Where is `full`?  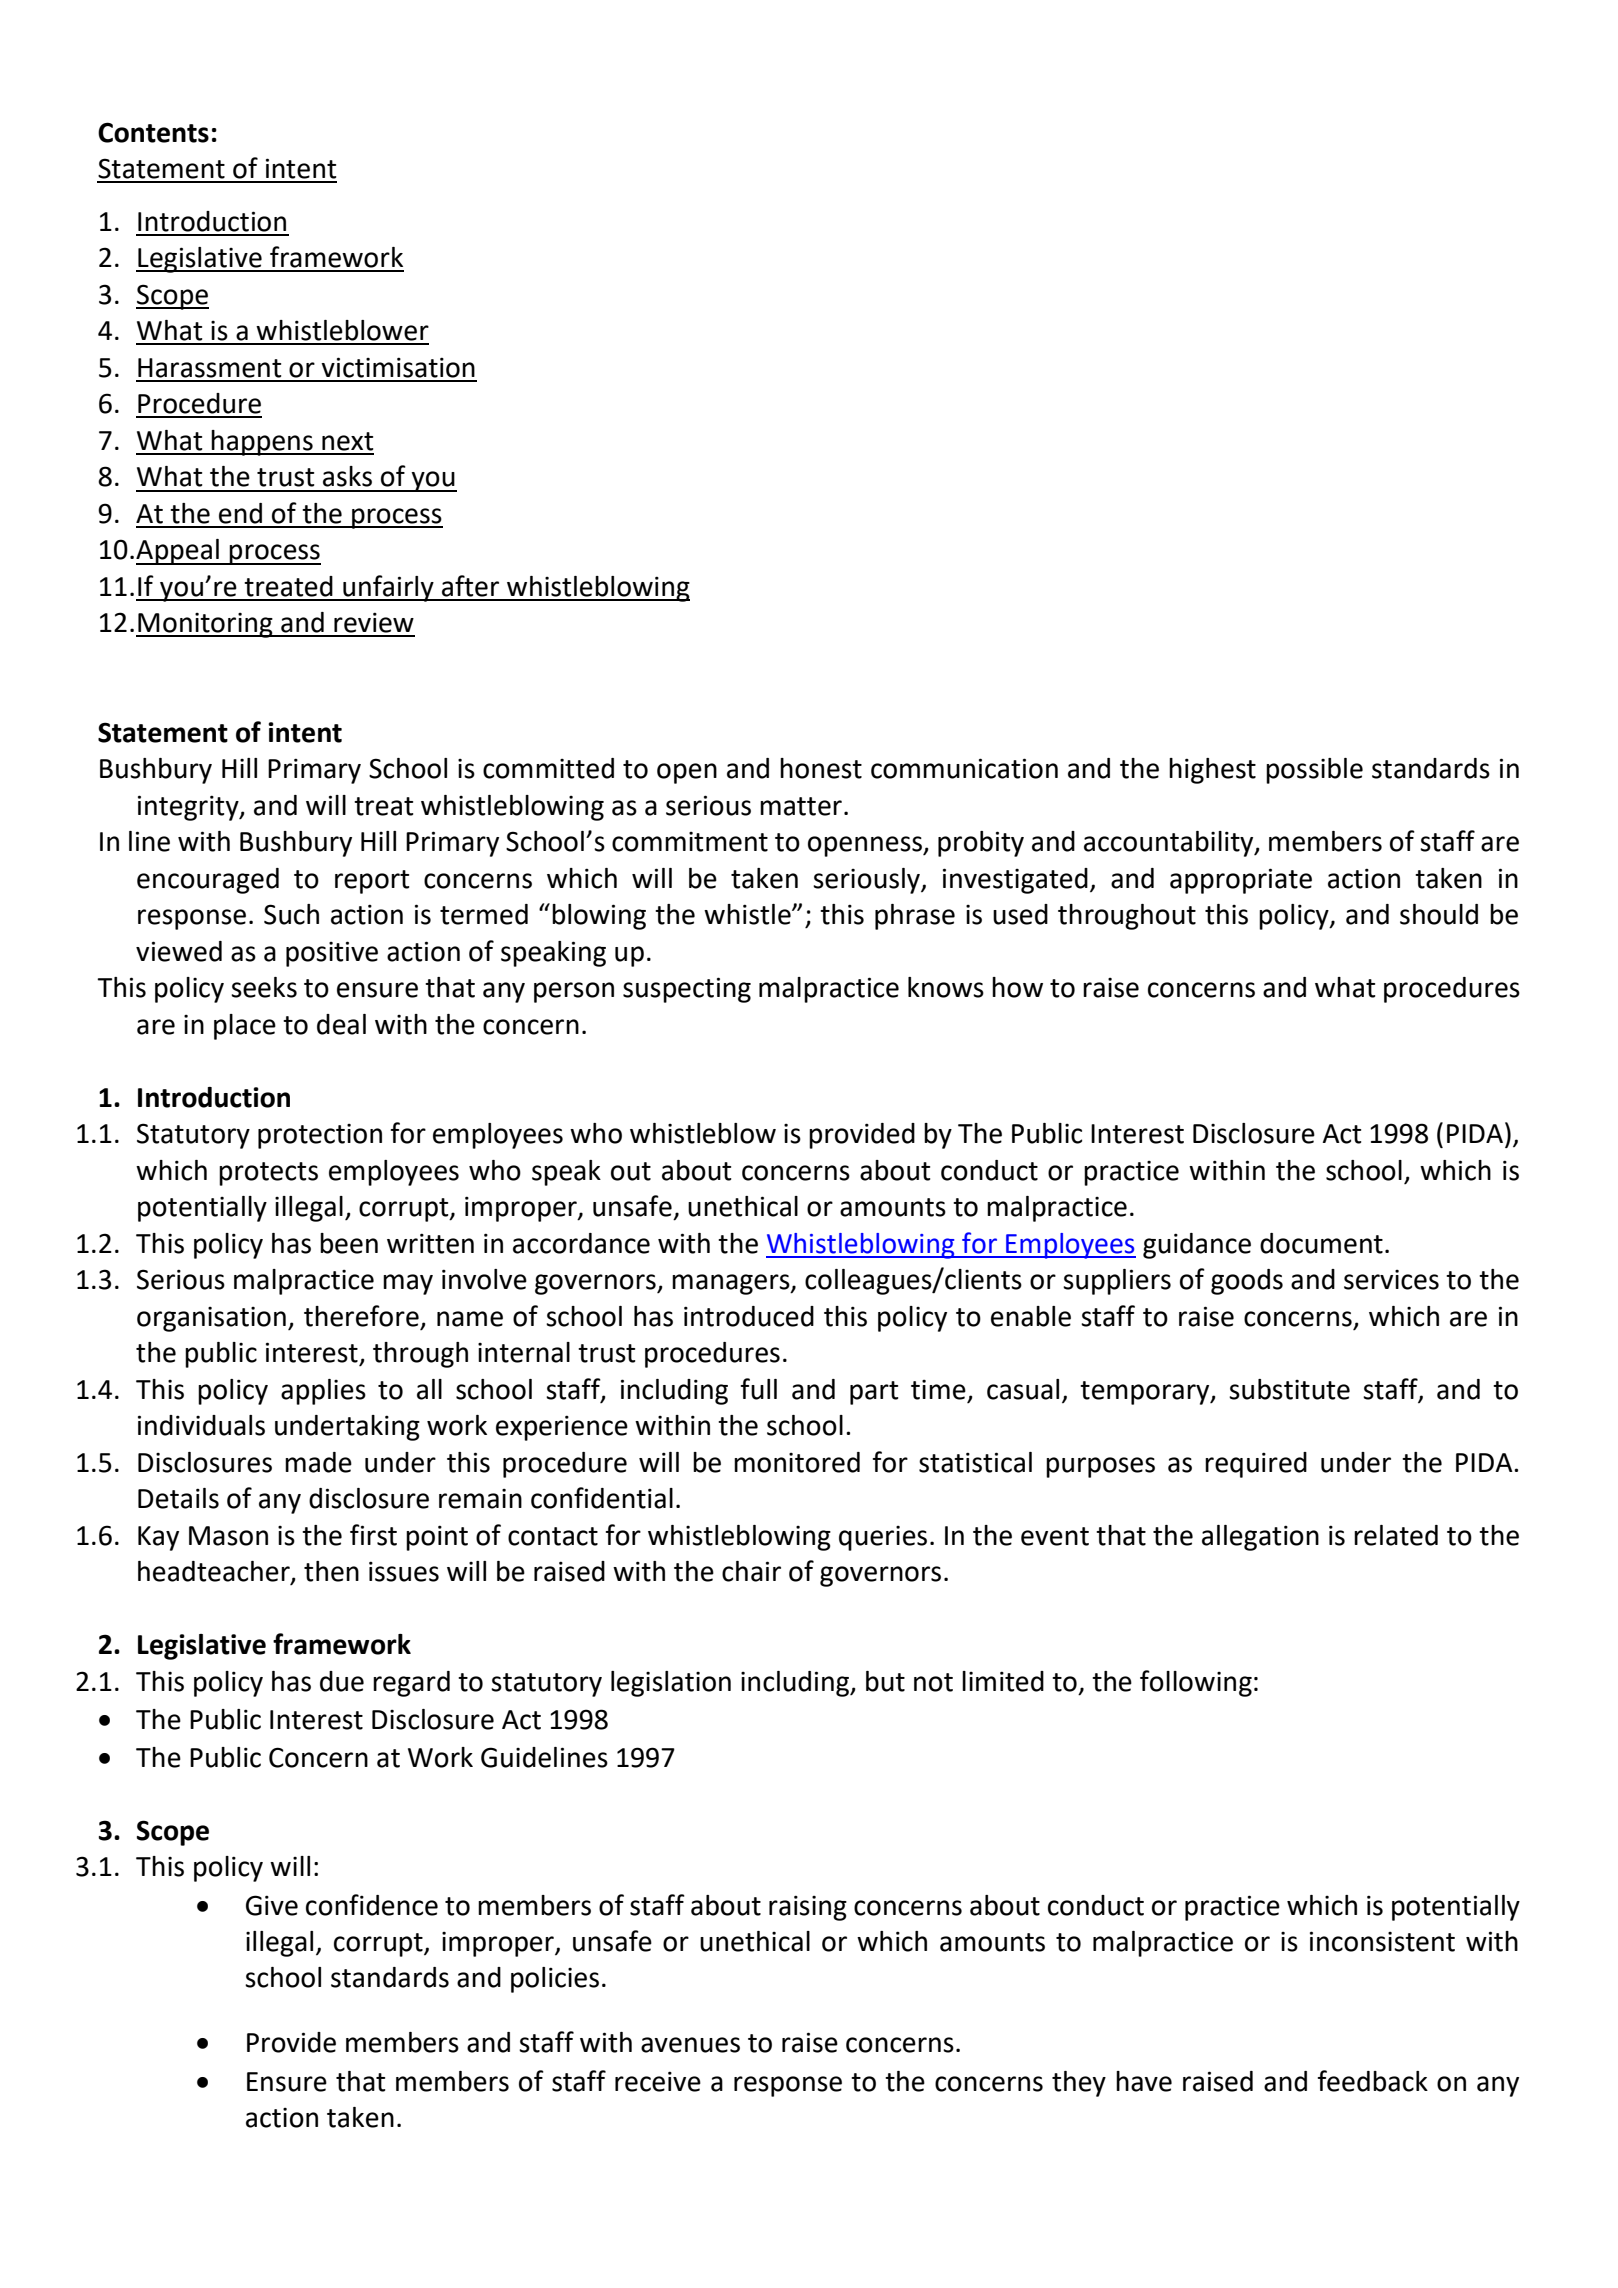
full is located at coordinates (758, 1389).
